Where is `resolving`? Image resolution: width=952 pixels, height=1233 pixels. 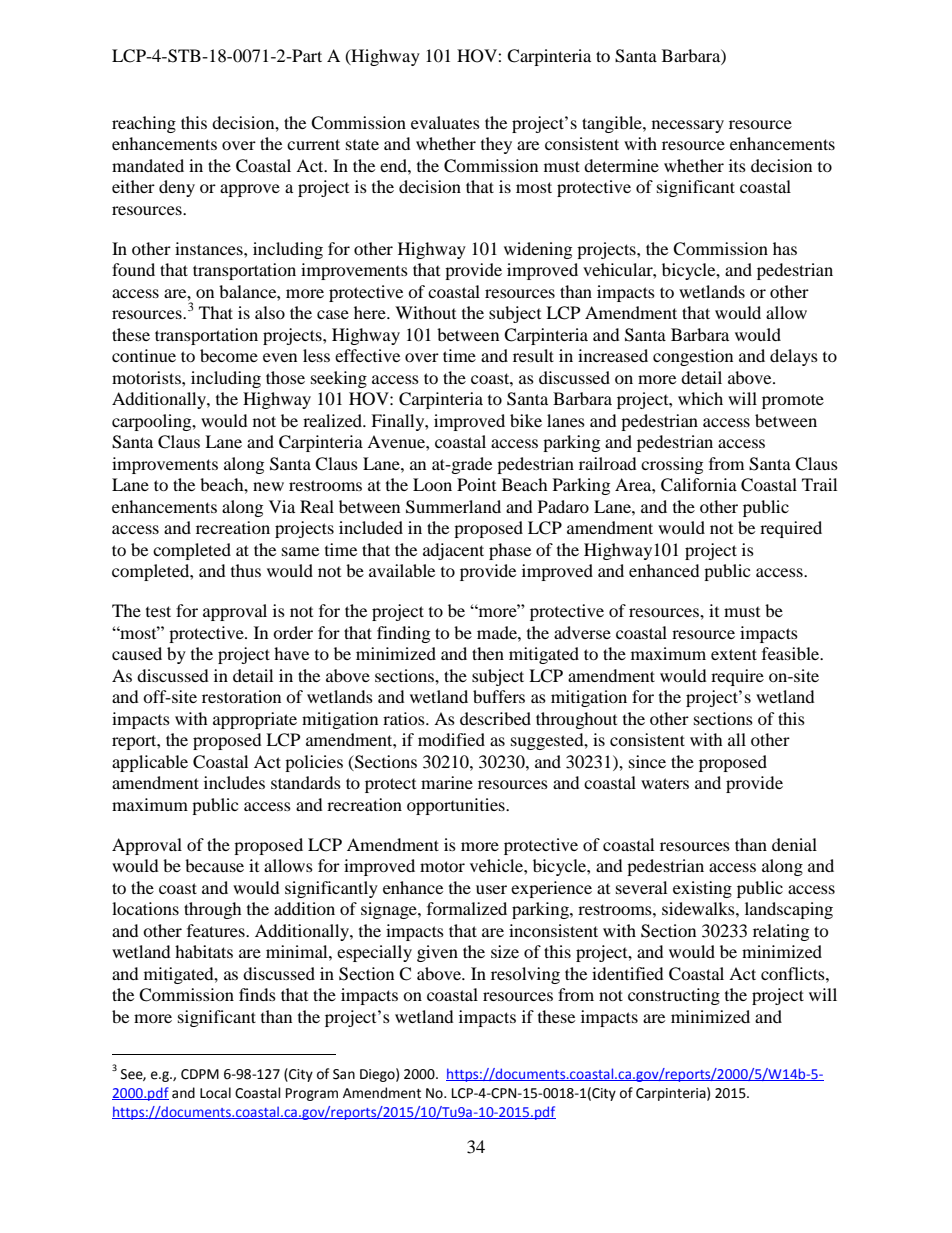 resolving is located at coordinates (525, 975).
